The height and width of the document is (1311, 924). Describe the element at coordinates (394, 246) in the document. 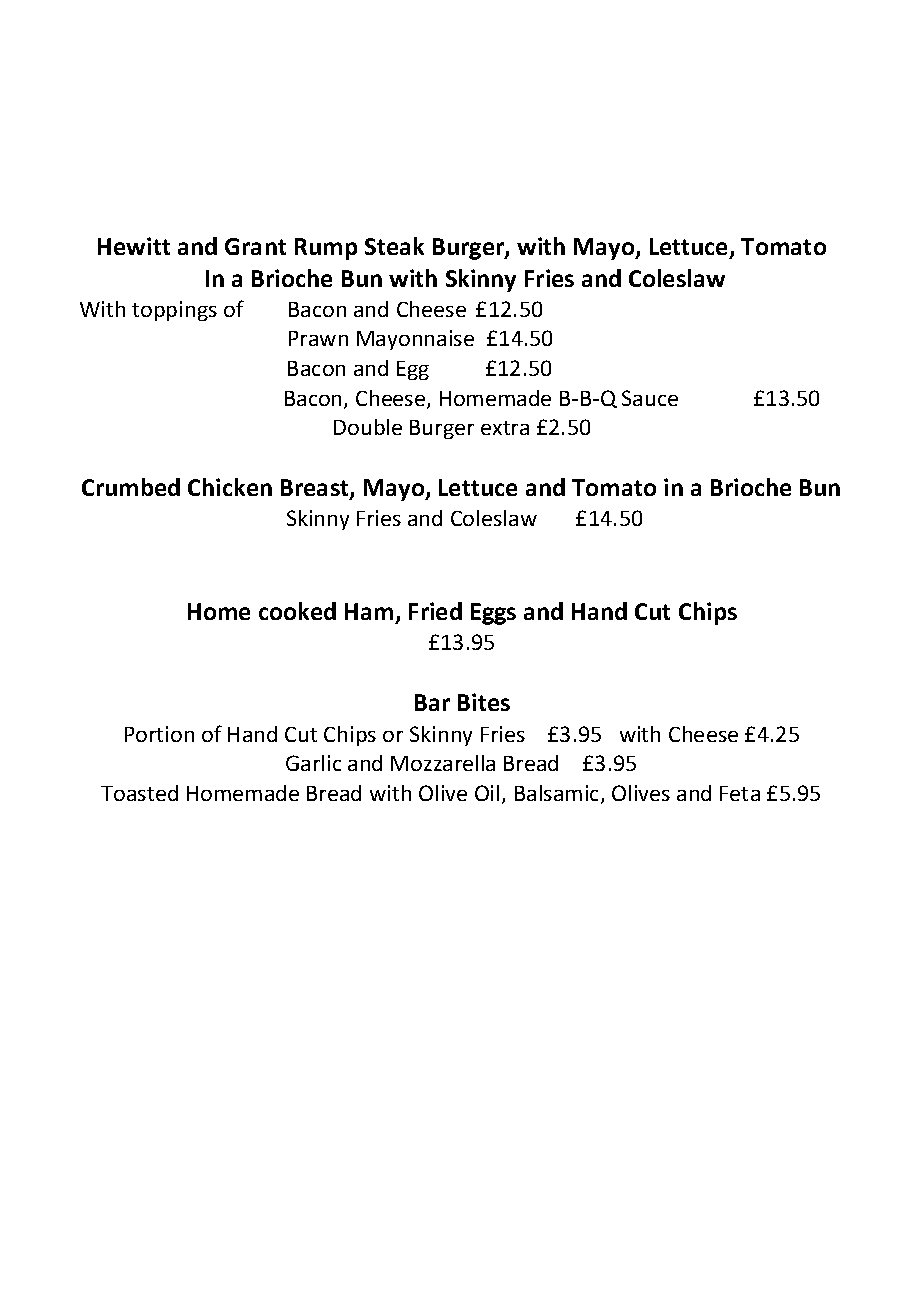

I see `Steak` at that location.
